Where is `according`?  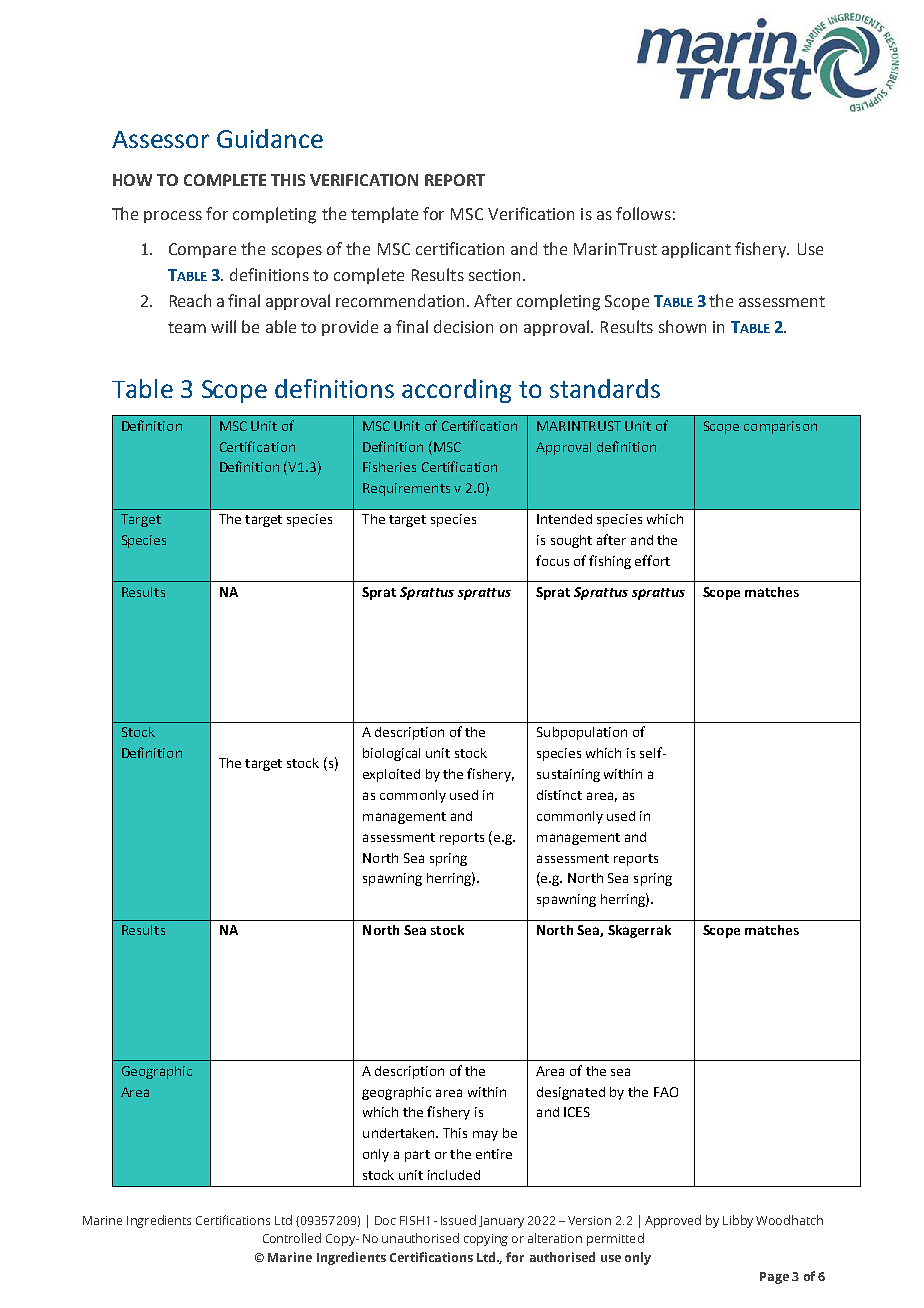 according is located at coordinates (456, 391).
